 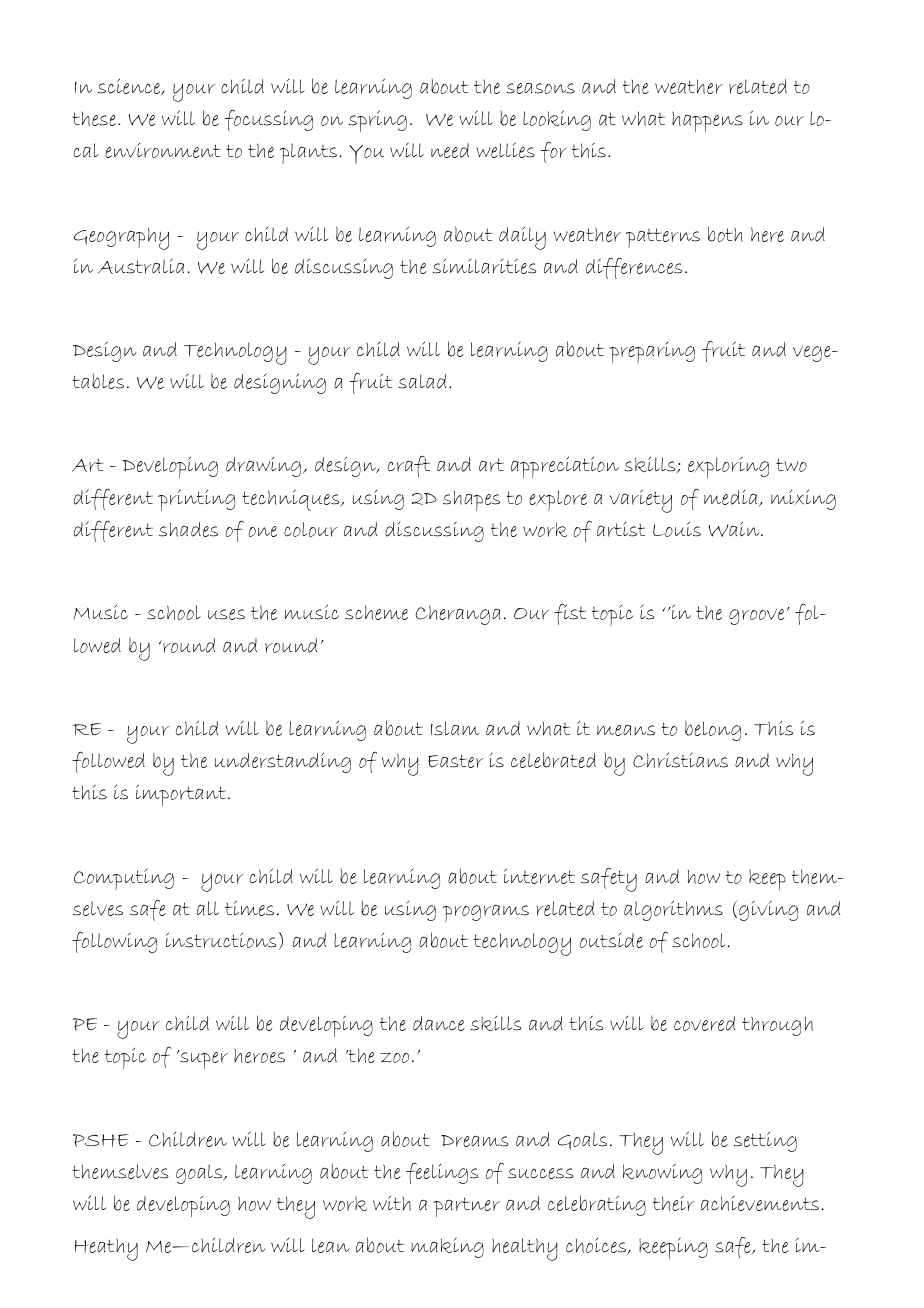 What do you see at coordinates (707, 121) in the screenshot?
I see `happens` at bounding box center [707, 121].
